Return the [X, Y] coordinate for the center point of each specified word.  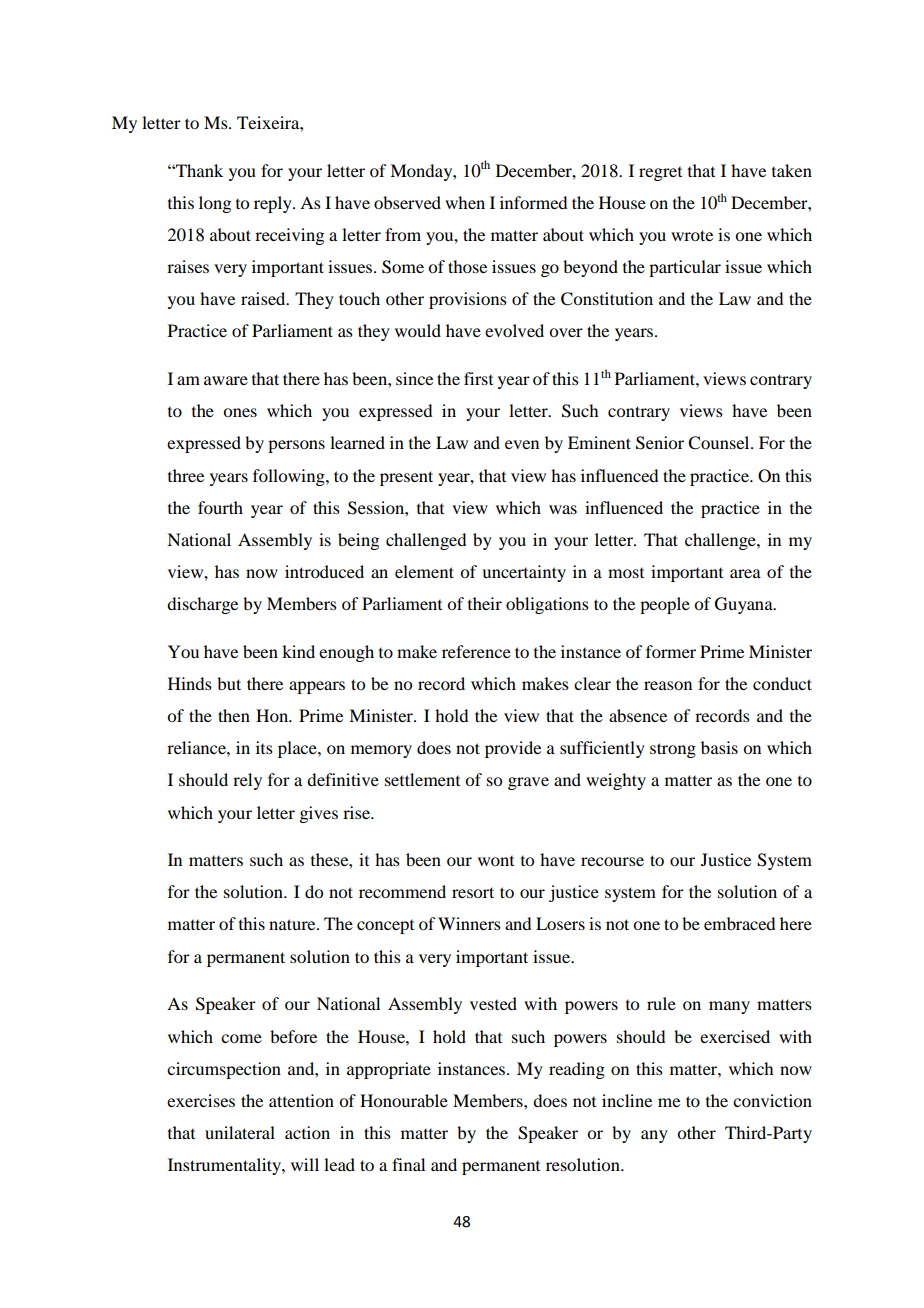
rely [247, 781]
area [745, 573]
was [563, 509]
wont [496, 861]
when [465, 202]
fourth [220, 507]
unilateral [240, 1132]
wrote [692, 235]
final [408, 1164]
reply [274, 204]
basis [719, 747]
